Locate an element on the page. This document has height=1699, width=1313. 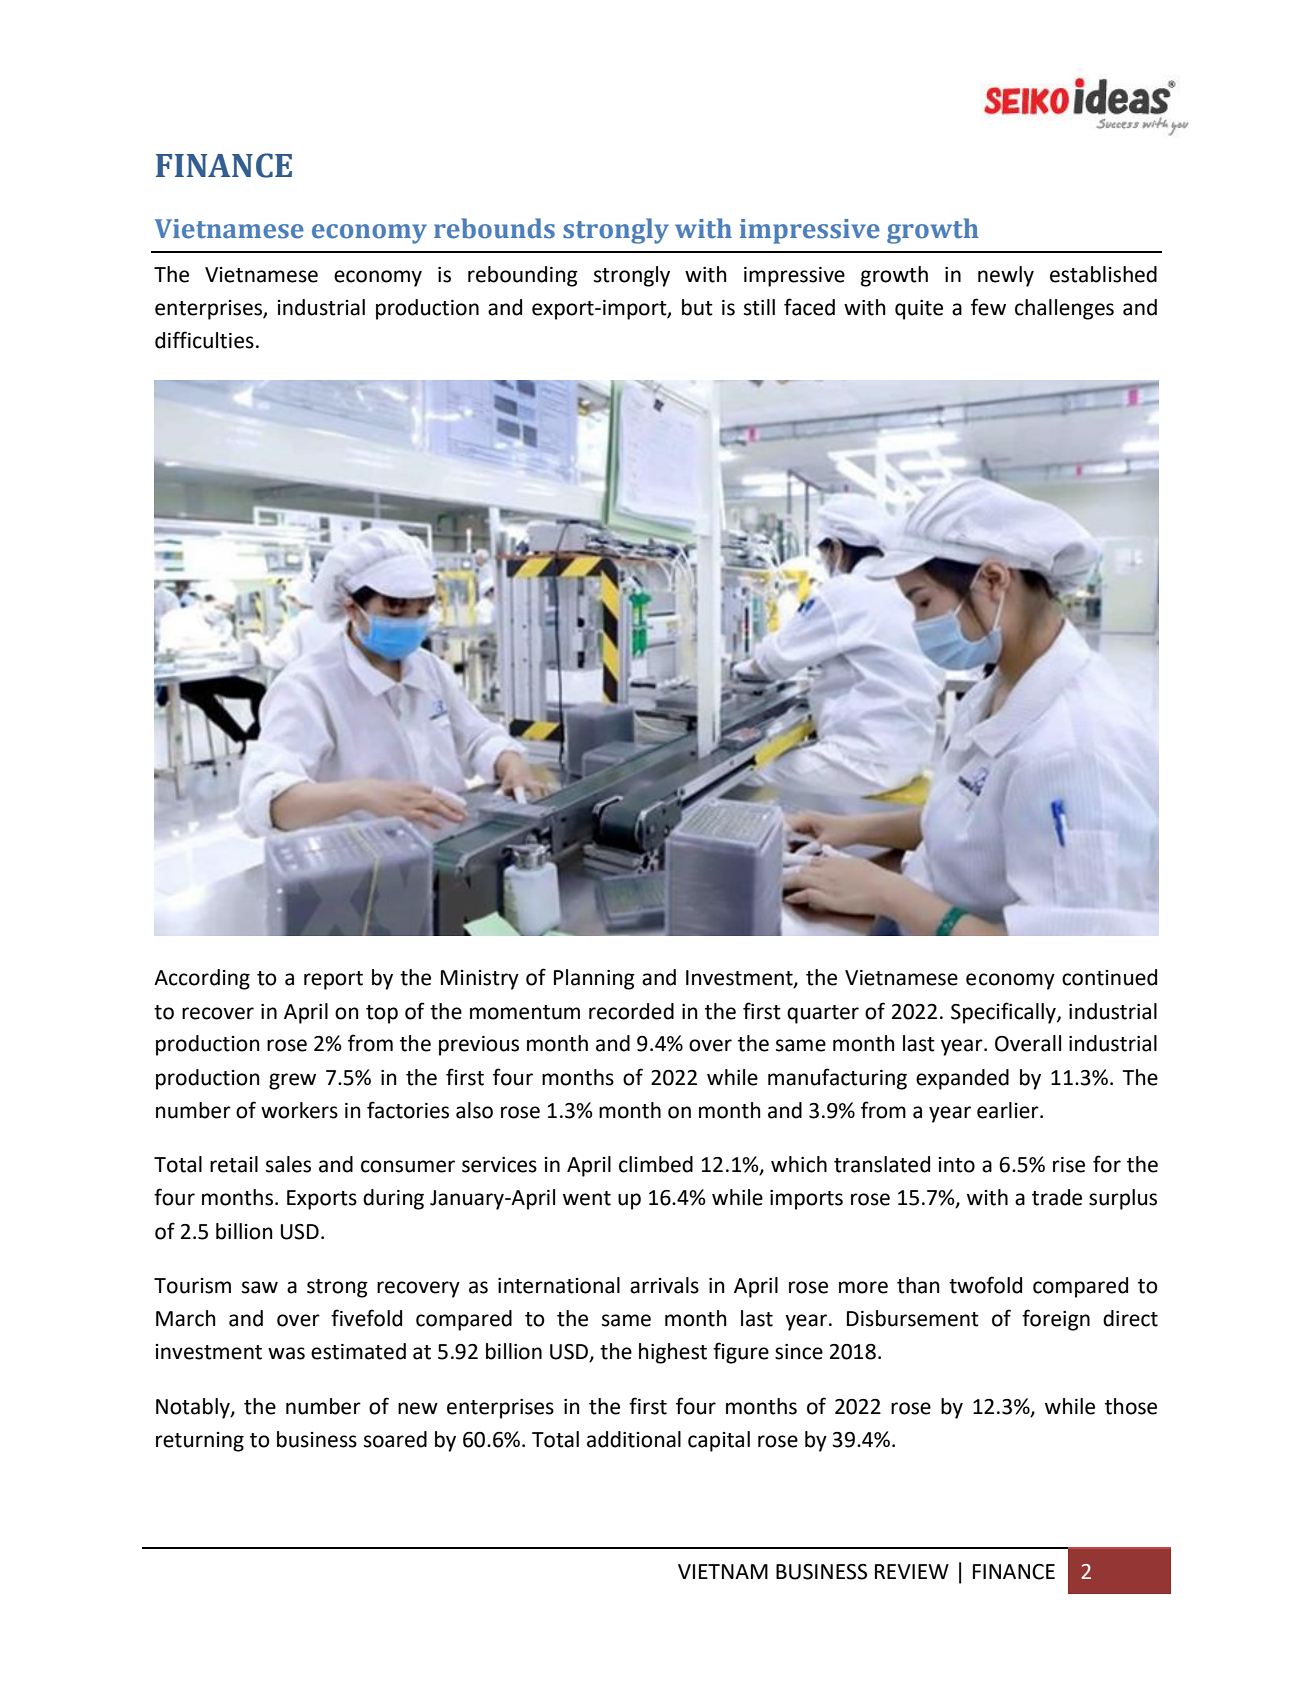
trade is located at coordinates (1057, 1197).
